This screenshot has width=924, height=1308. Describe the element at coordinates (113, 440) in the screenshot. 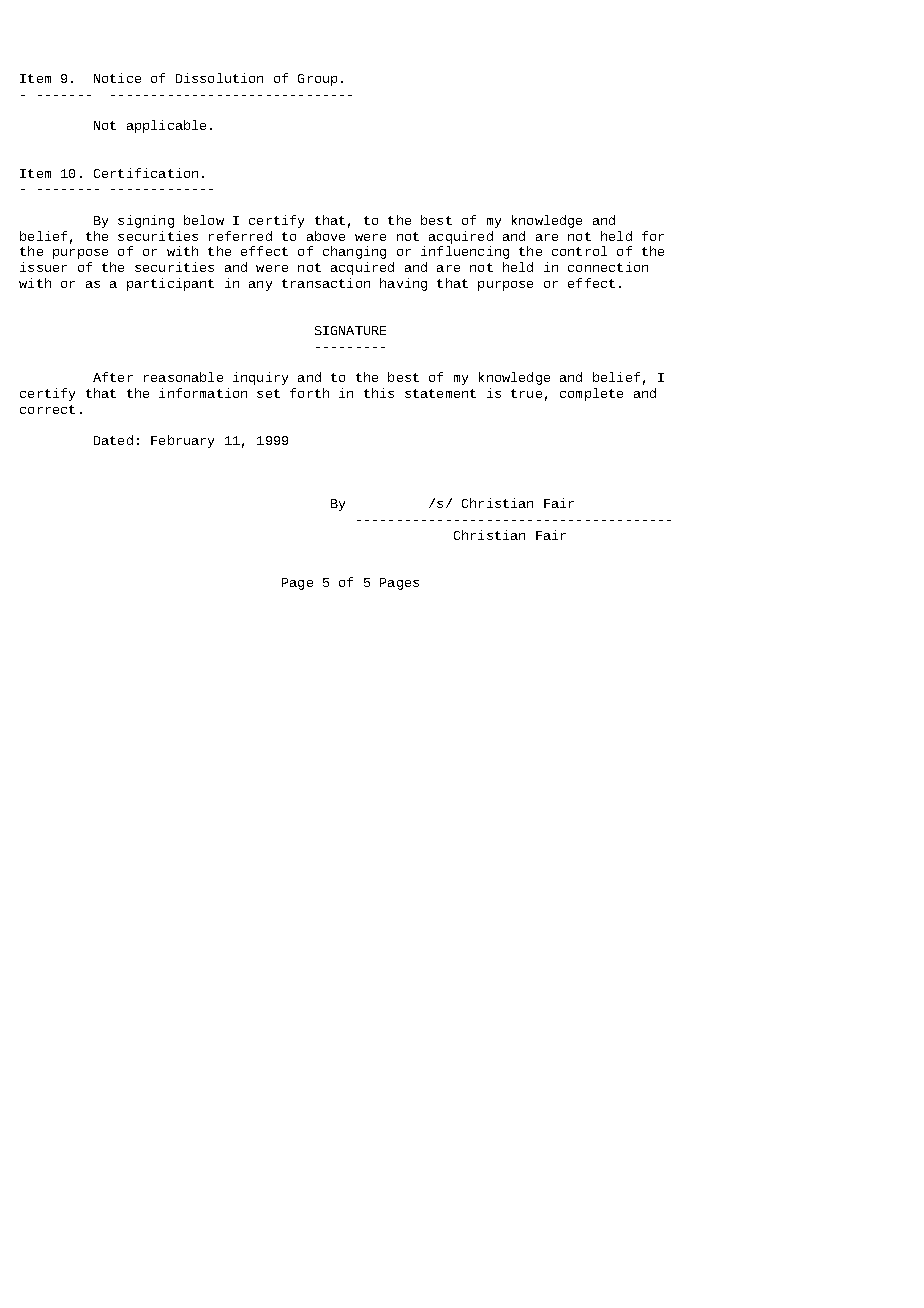

I see `Dated` at that location.
